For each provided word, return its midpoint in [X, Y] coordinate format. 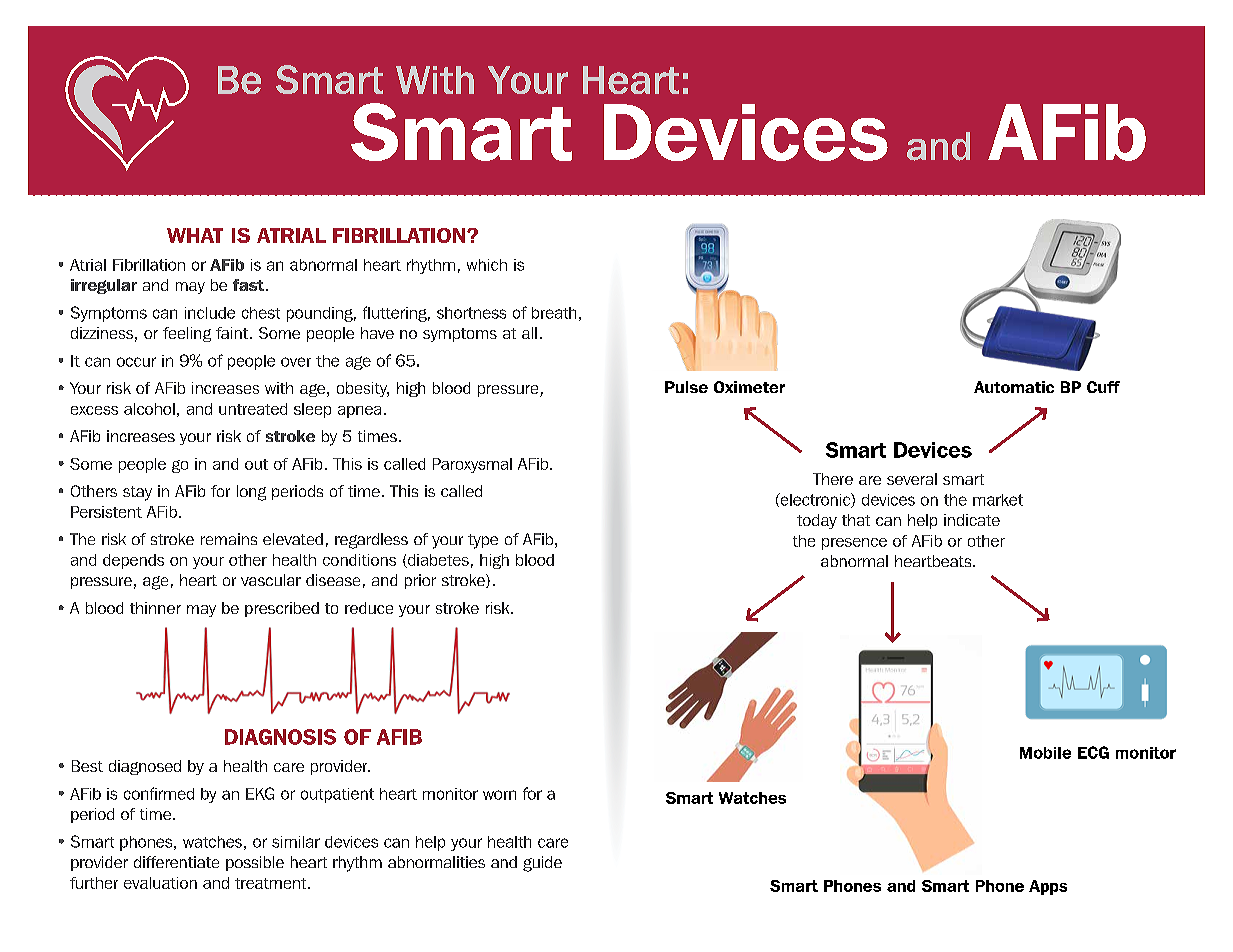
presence [854, 544]
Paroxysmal [472, 465]
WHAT [195, 235]
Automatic [1014, 387]
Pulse [686, 387]
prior [420, 581]
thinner [155, 608]
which [487, 265]
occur [136, 362]
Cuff [1103, 387]
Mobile [1045, 753]
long [251, 493]
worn [499, 795]
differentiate [176, 862]
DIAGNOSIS [280, 737]
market [998, 500]
